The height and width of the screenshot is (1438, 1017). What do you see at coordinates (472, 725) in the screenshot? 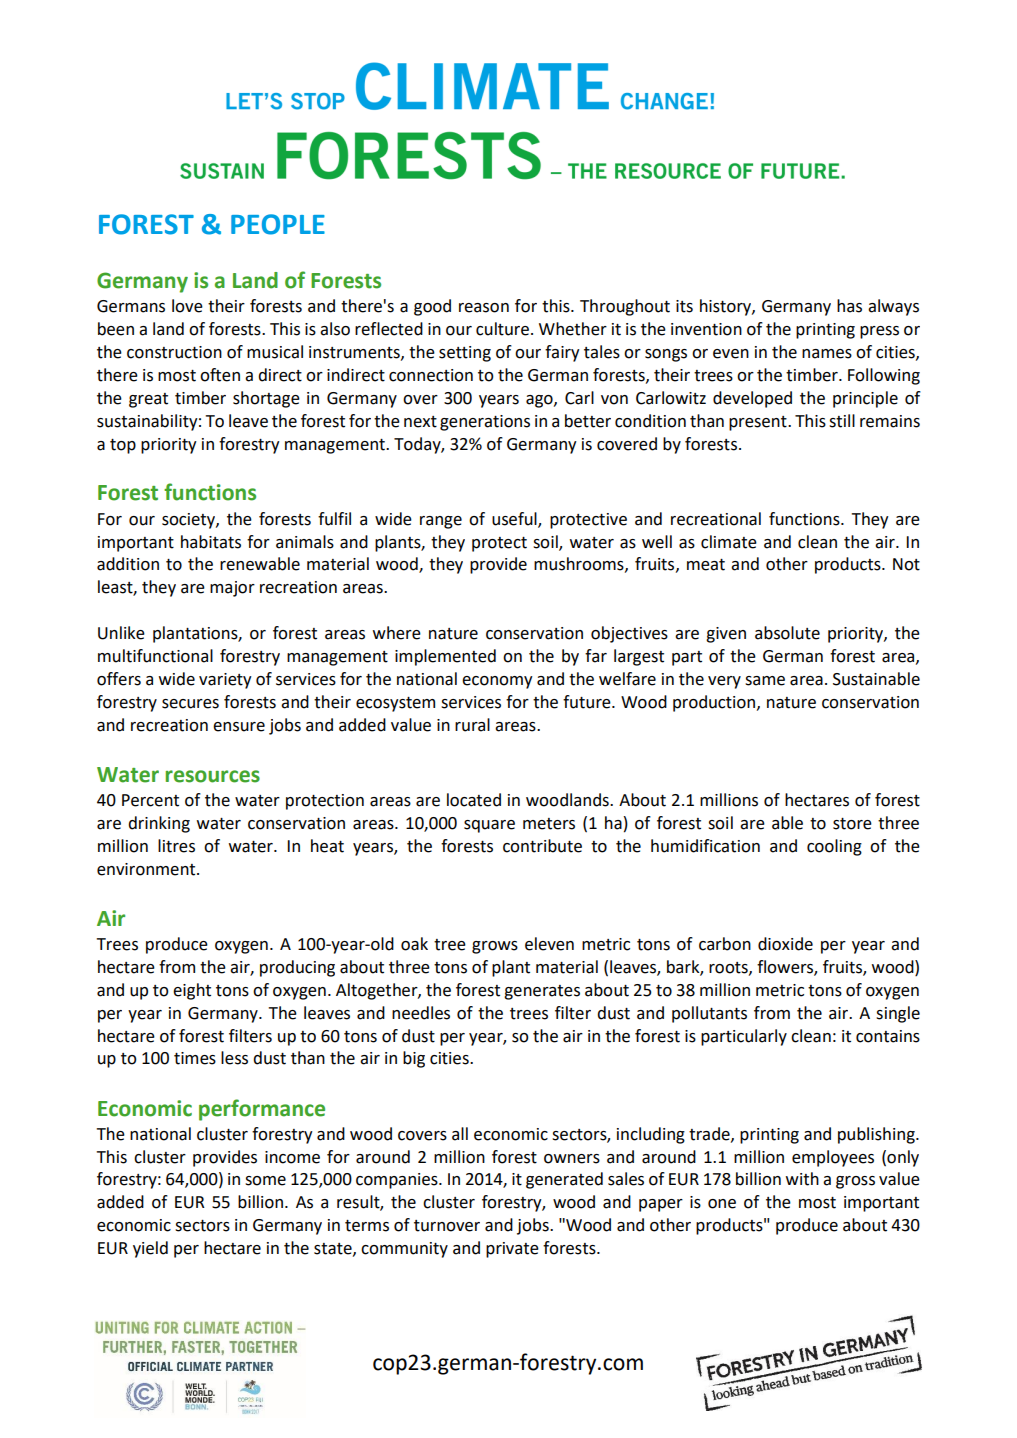
I see `rural` at bounding box center [472, 725].
